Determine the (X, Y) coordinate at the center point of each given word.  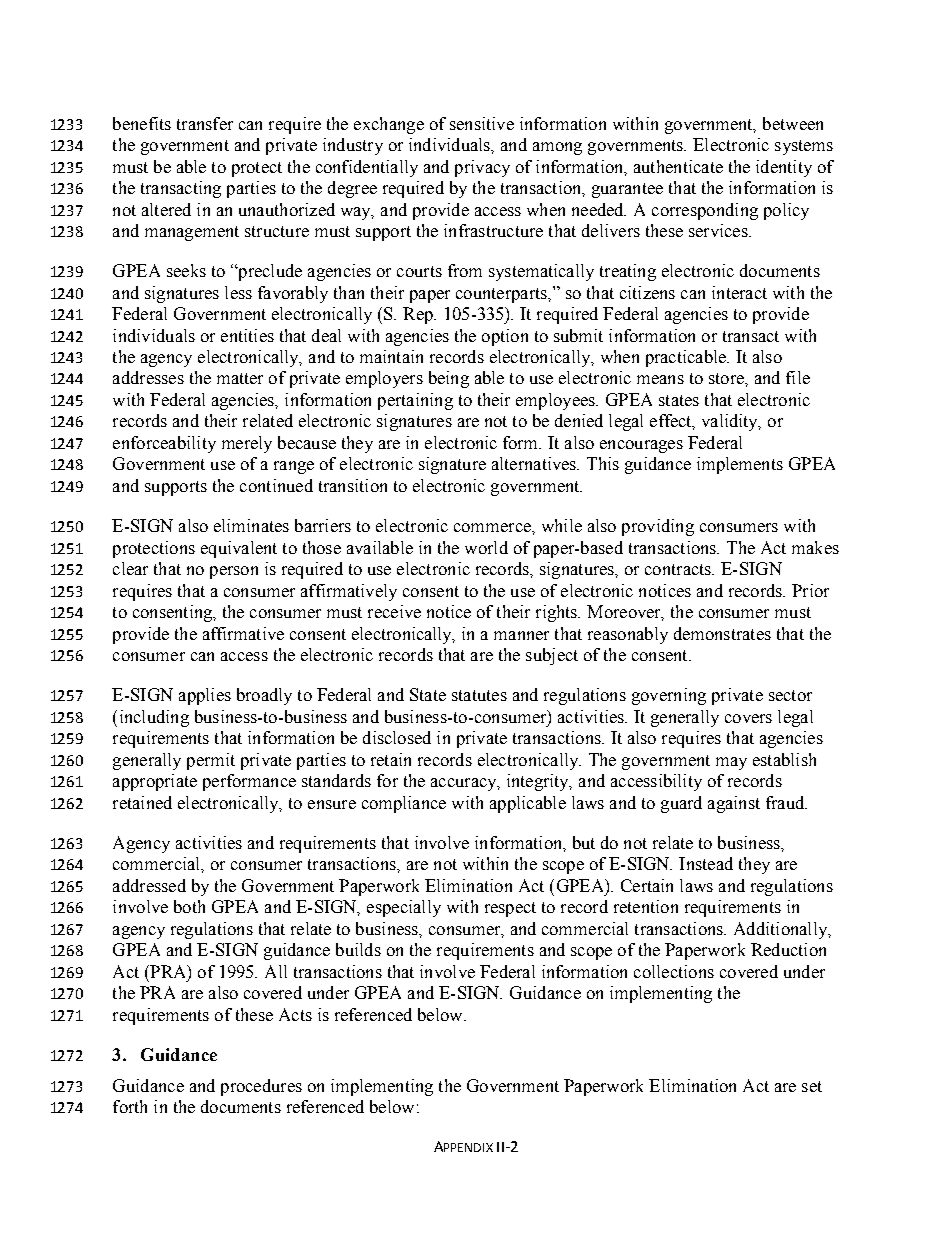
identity (784, 168)
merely (247, 444)
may (731, 763)
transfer (205, 123)
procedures (261, 1087)
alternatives (535, 463)
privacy (482, 168)
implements (740, 465)
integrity (539, 782)
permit (211, 761)
